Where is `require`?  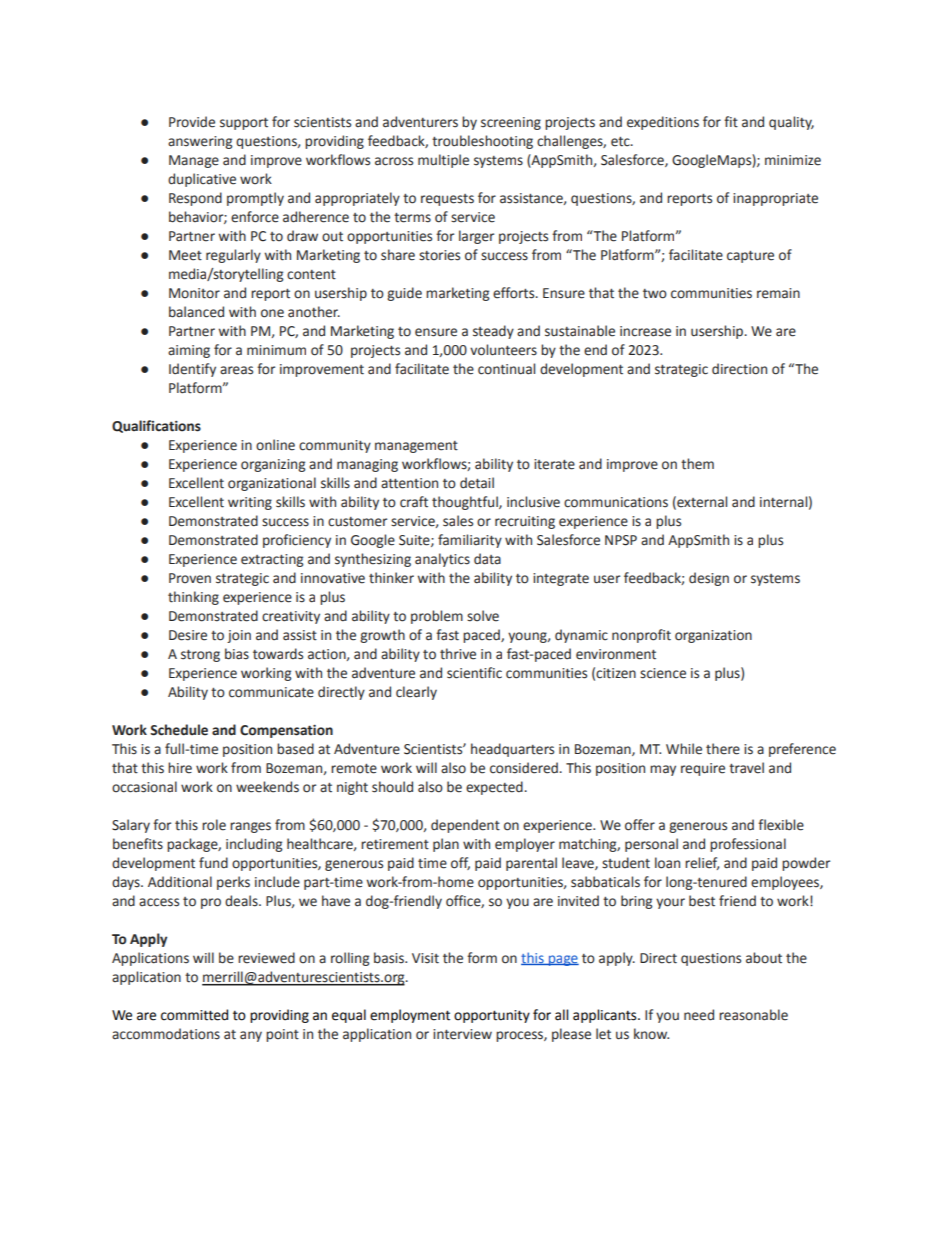 require is located at coordinates (703, 769).
